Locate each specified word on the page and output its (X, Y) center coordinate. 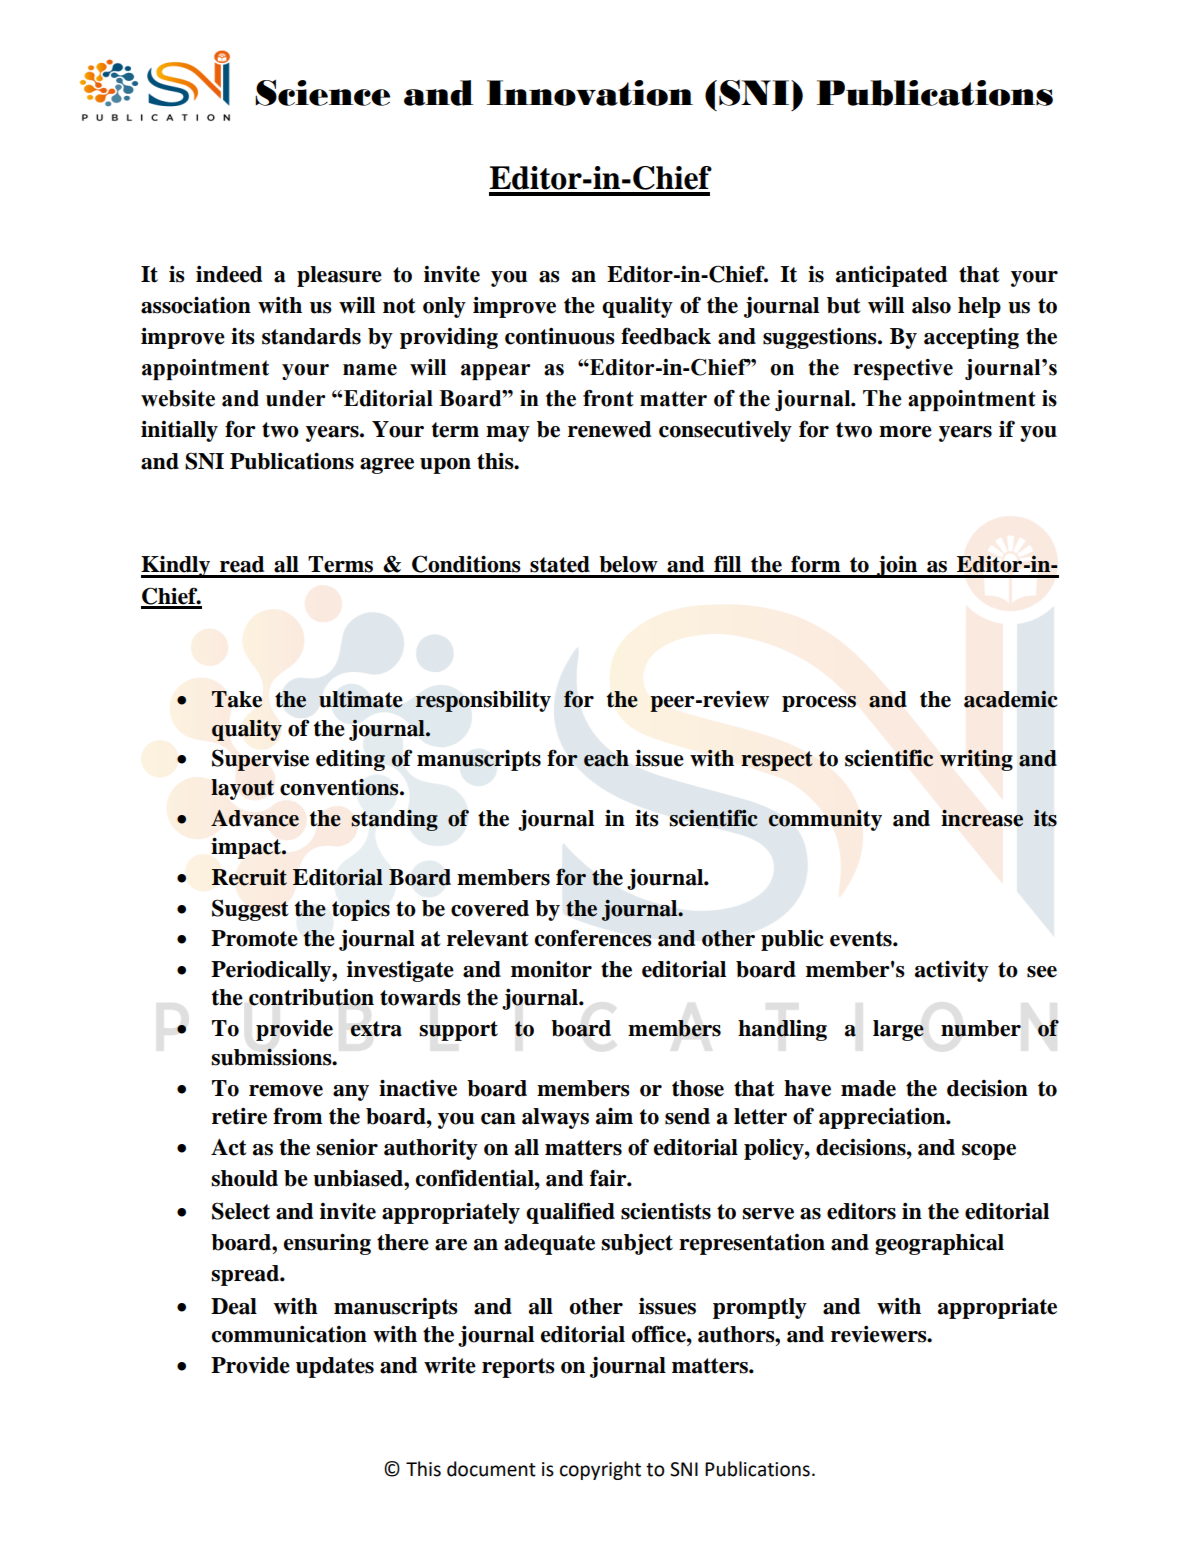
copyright (600, 1470)
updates (335, 1367)
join (897, 566)
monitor (551, 969)
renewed (609, 429)
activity (952, 971)
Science (322, 92)
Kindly (177, 566)
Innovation (590, 93)
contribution (311, 997)
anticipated (891, 276)
